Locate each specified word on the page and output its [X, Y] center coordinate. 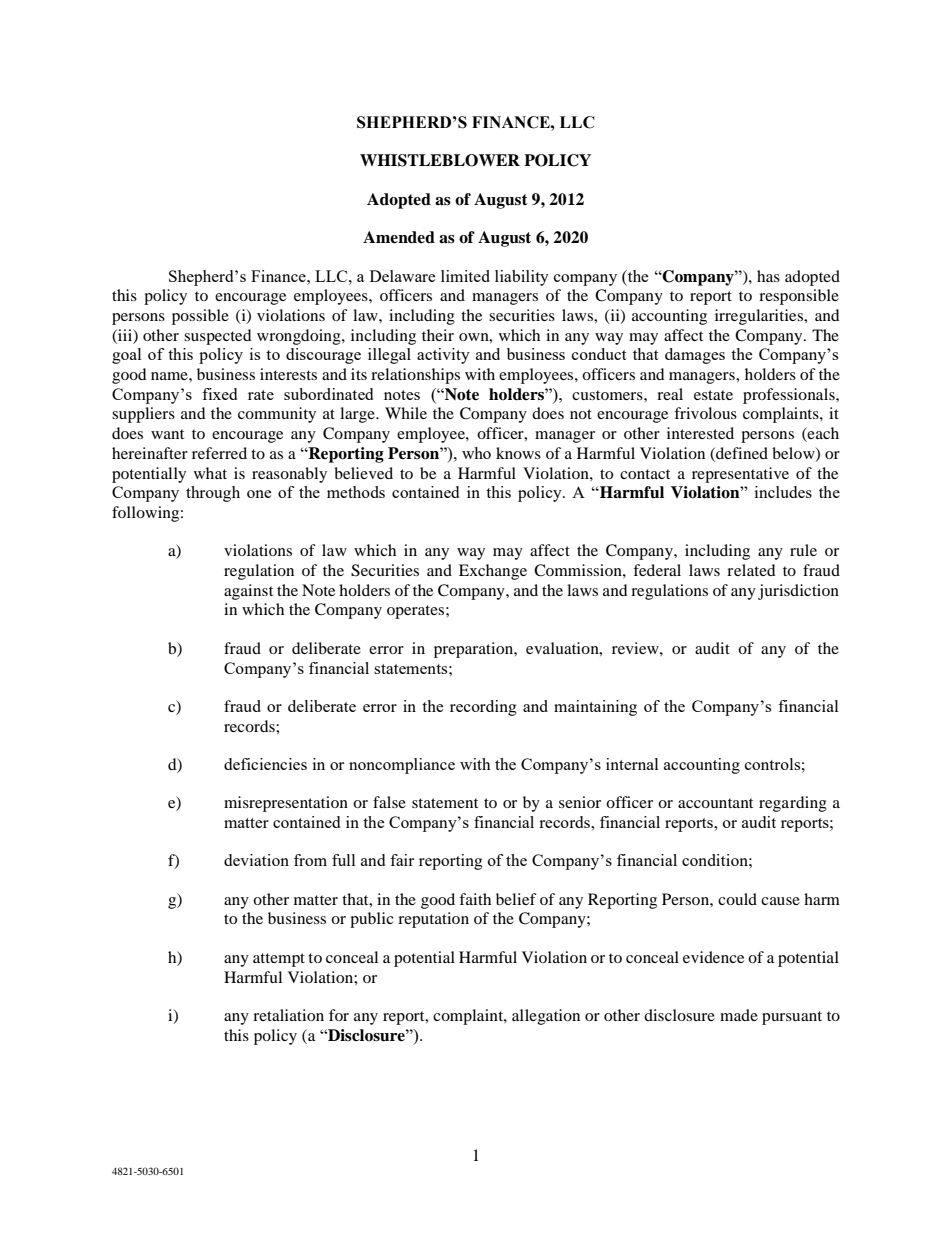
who [476, 453]
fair [402, 860]
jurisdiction [798, 592]
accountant [715, 803]
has [768, 276]
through [213, 494]
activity [443, 356]
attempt [279, 960]
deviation [256, 860]
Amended [399, 237]
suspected [218, 337]
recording [483, 708]
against [248, 592]
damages [695, 356]
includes [783, 492]
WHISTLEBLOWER [440, 160]
